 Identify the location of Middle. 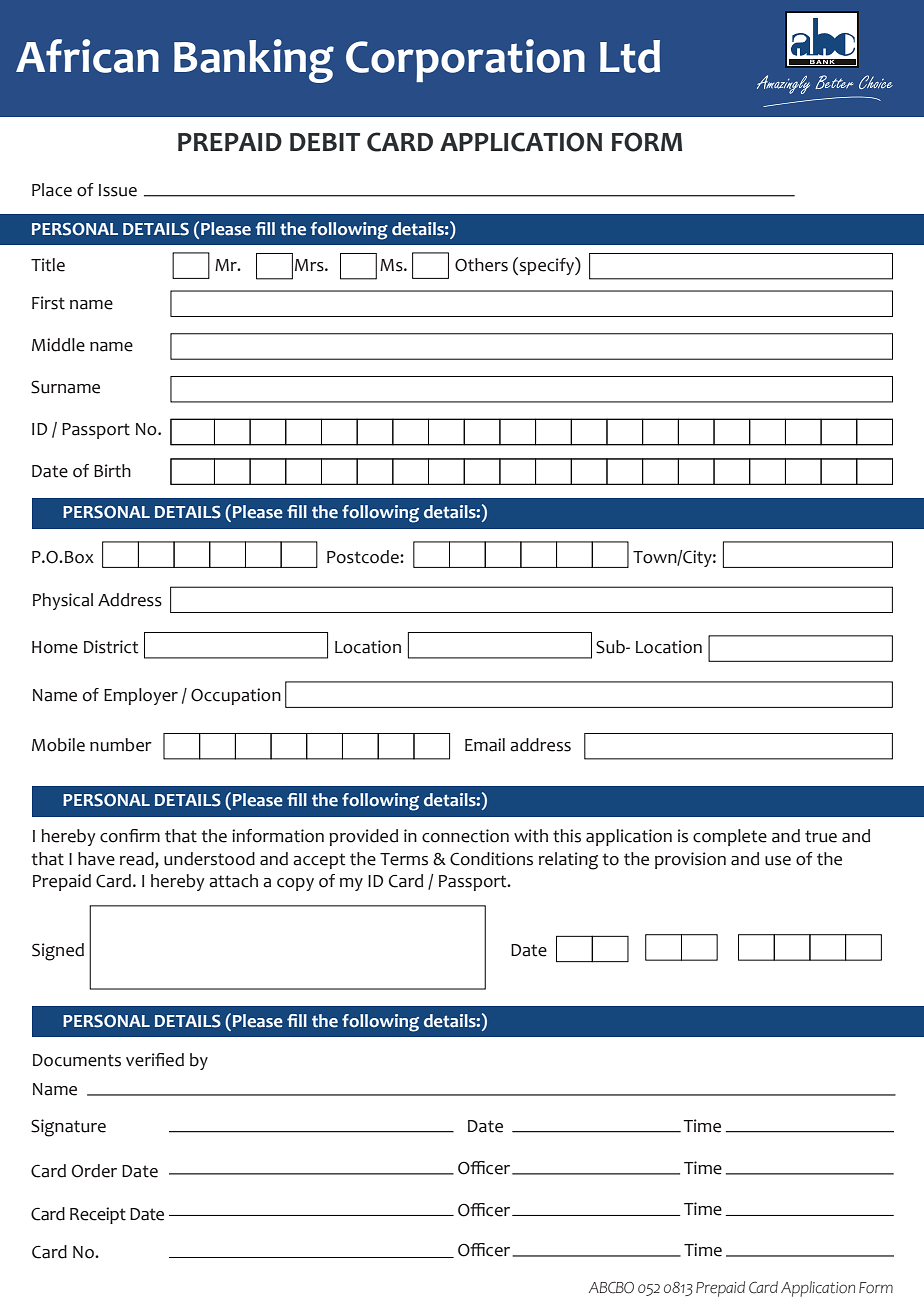
(58, 345).
